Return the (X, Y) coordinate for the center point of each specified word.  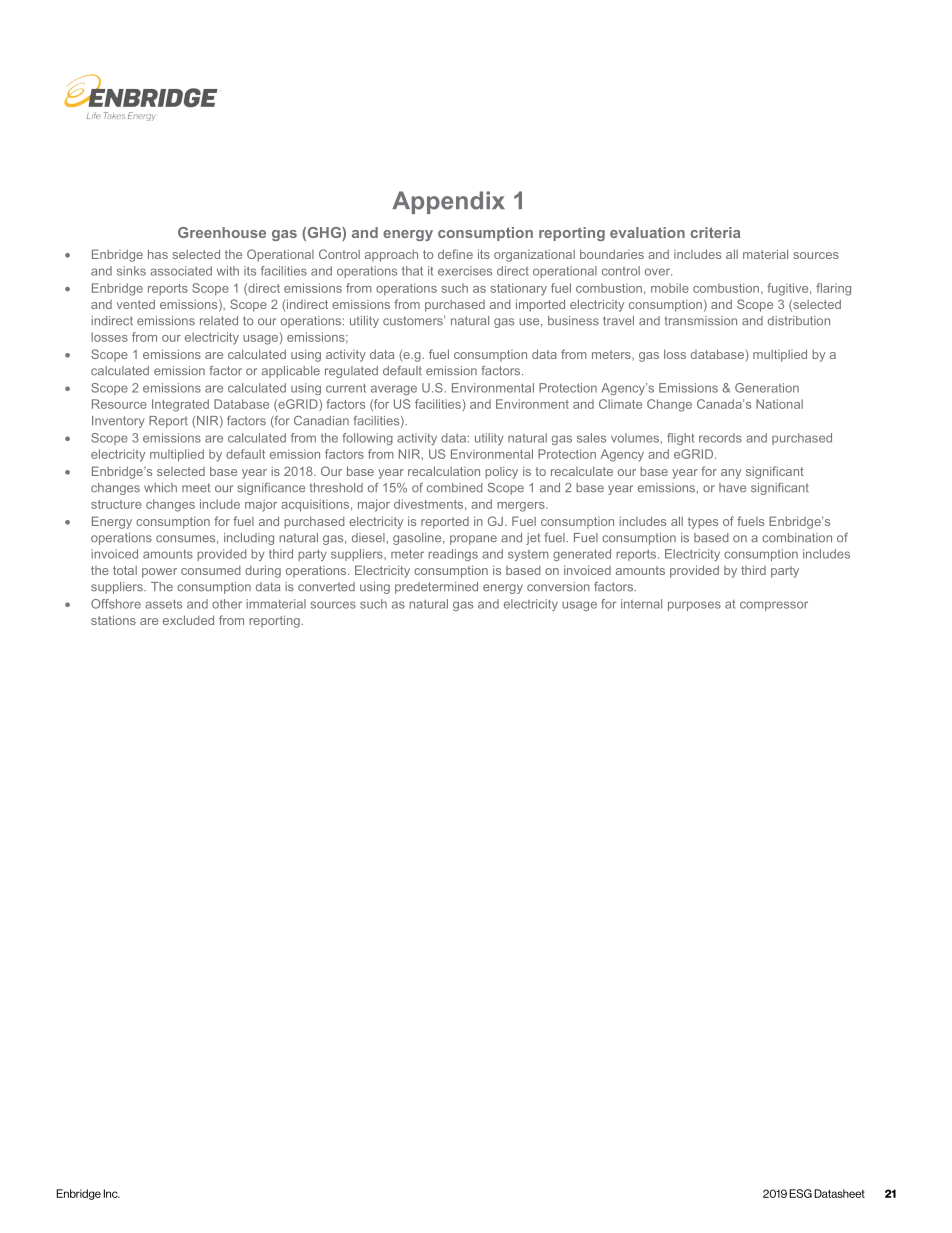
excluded (188, 620)
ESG (800, 1193)
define (455, 254)
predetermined (436, 588)
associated (181, 271)
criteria (715, 232)
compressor (774, 606)
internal (641, 604)
